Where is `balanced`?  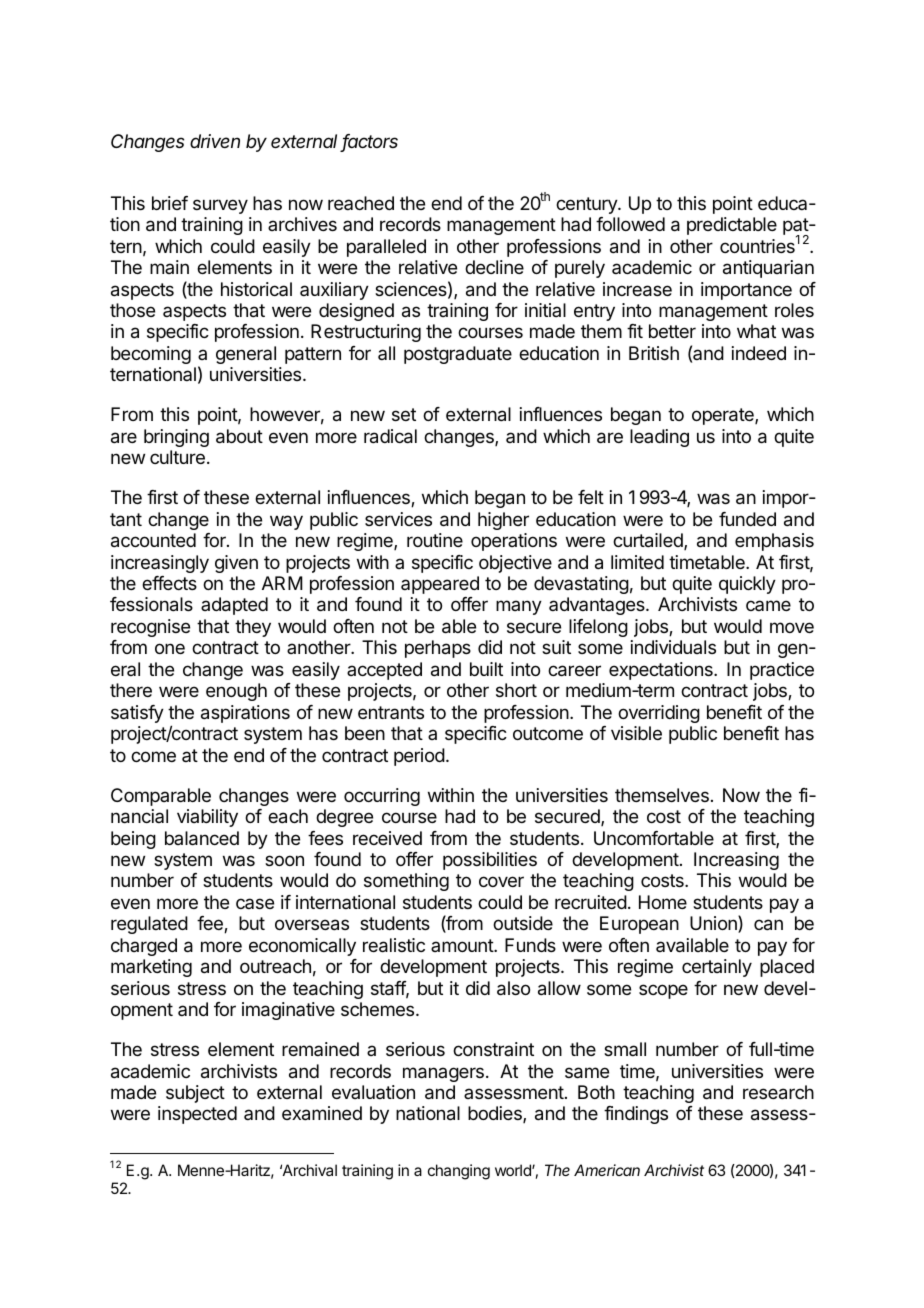 balanced is located at coordinates (202, 838).
